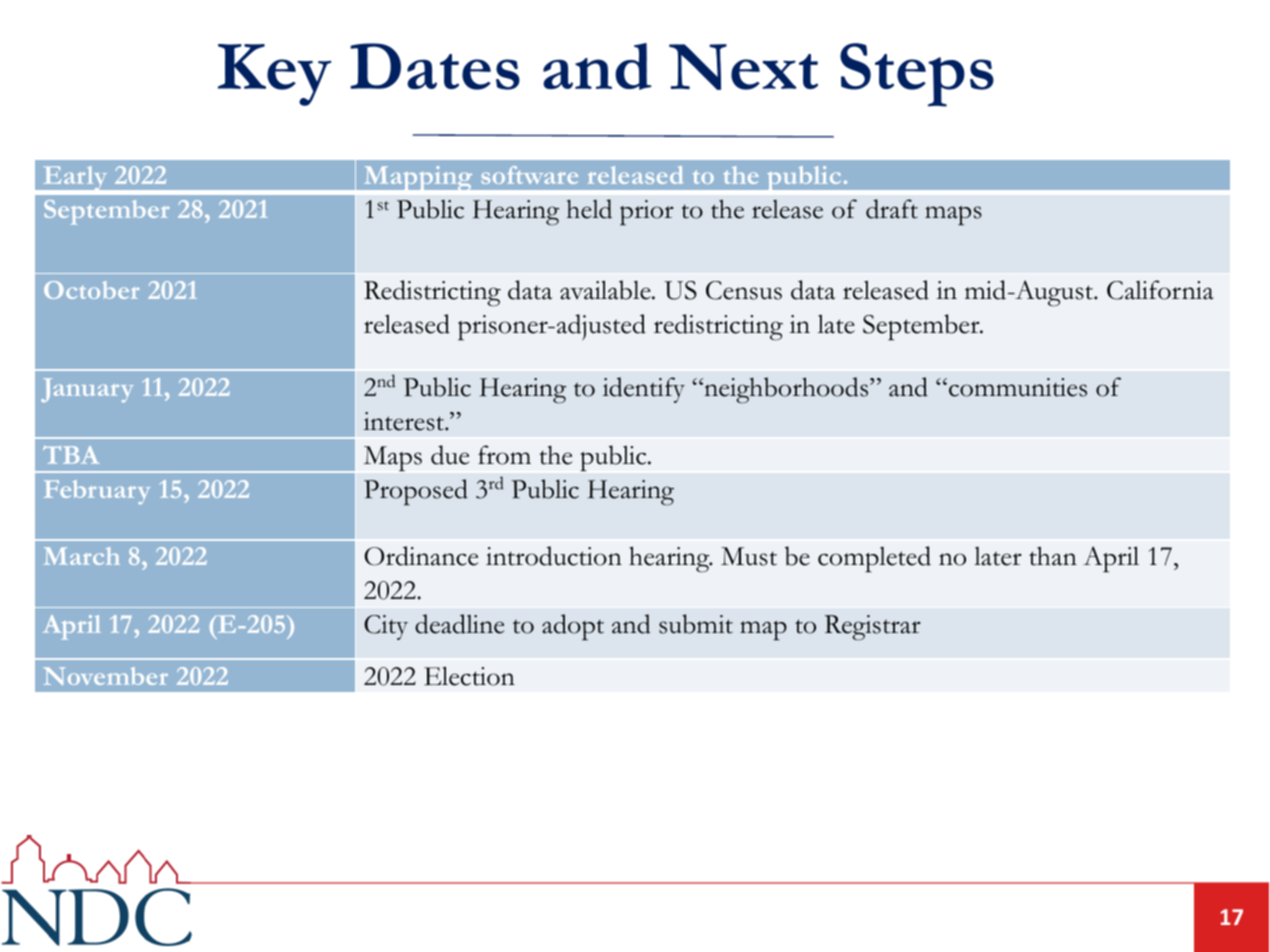 The image size is (1270, 952). I want to click on Key, so click(274, 75).
